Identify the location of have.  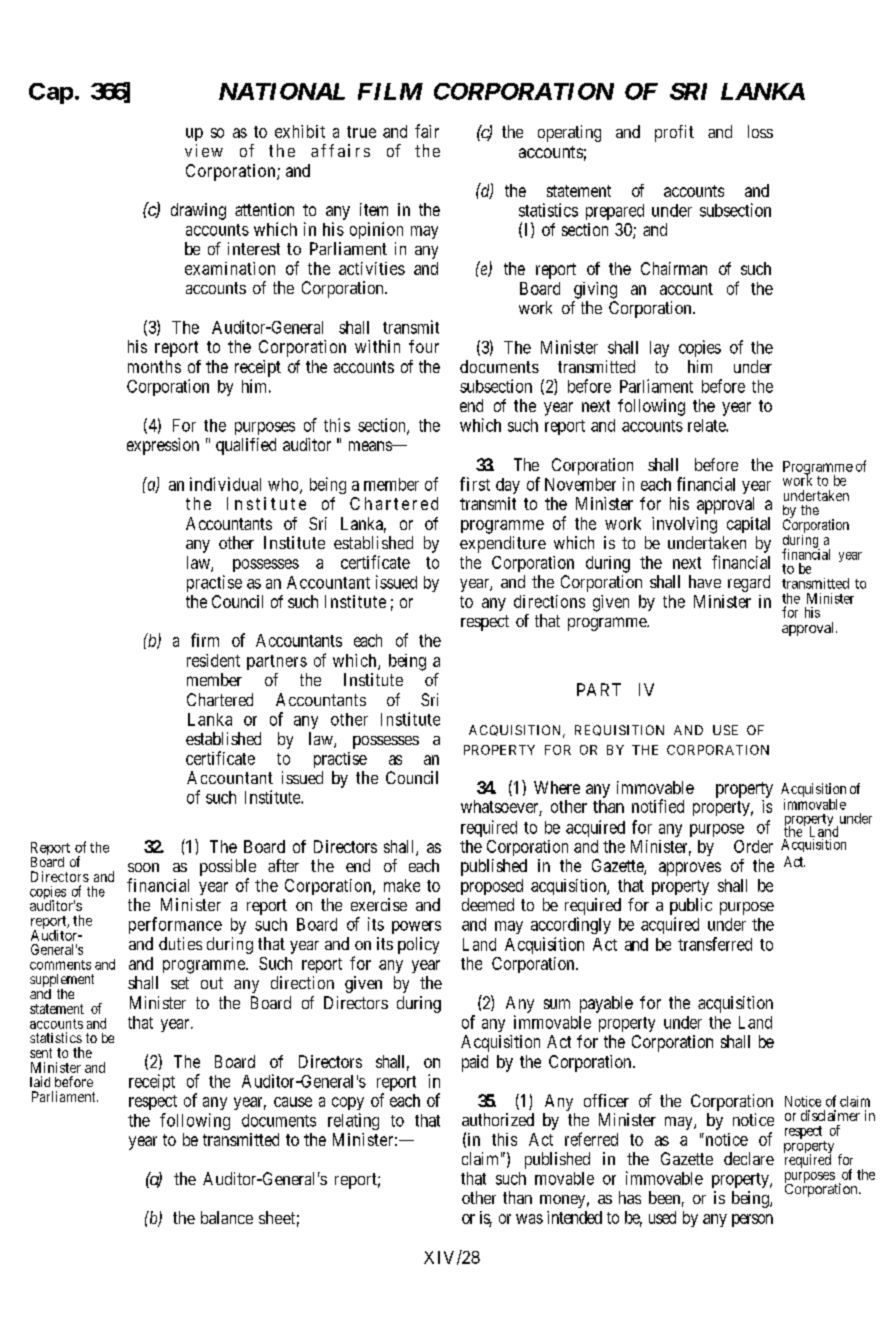
(705, 581).
